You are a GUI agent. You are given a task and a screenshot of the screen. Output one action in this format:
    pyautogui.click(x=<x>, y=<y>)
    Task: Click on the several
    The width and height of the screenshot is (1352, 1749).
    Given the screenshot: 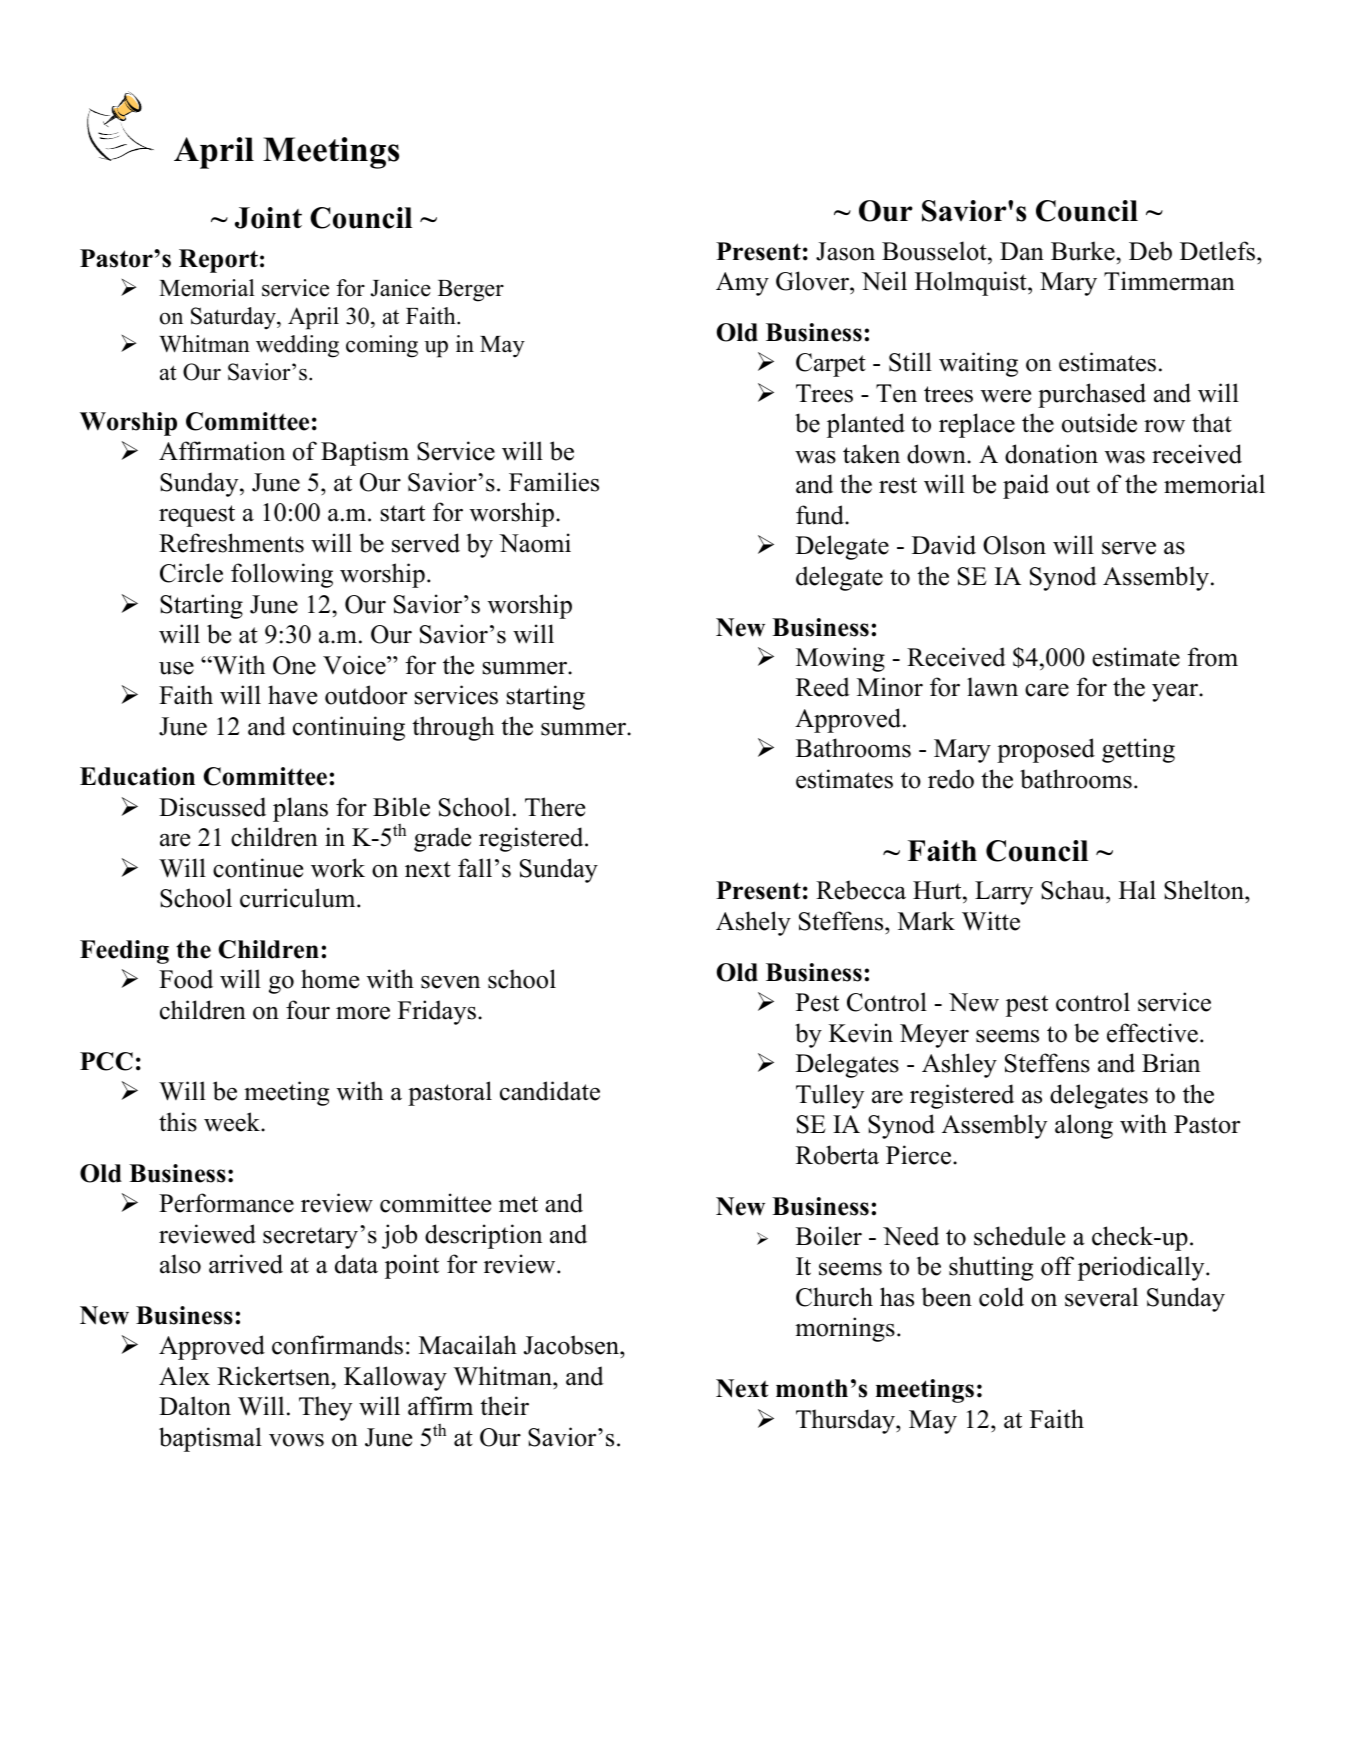 What is the action you would take?
    pyautogui.click(x=1101, y=1297)
